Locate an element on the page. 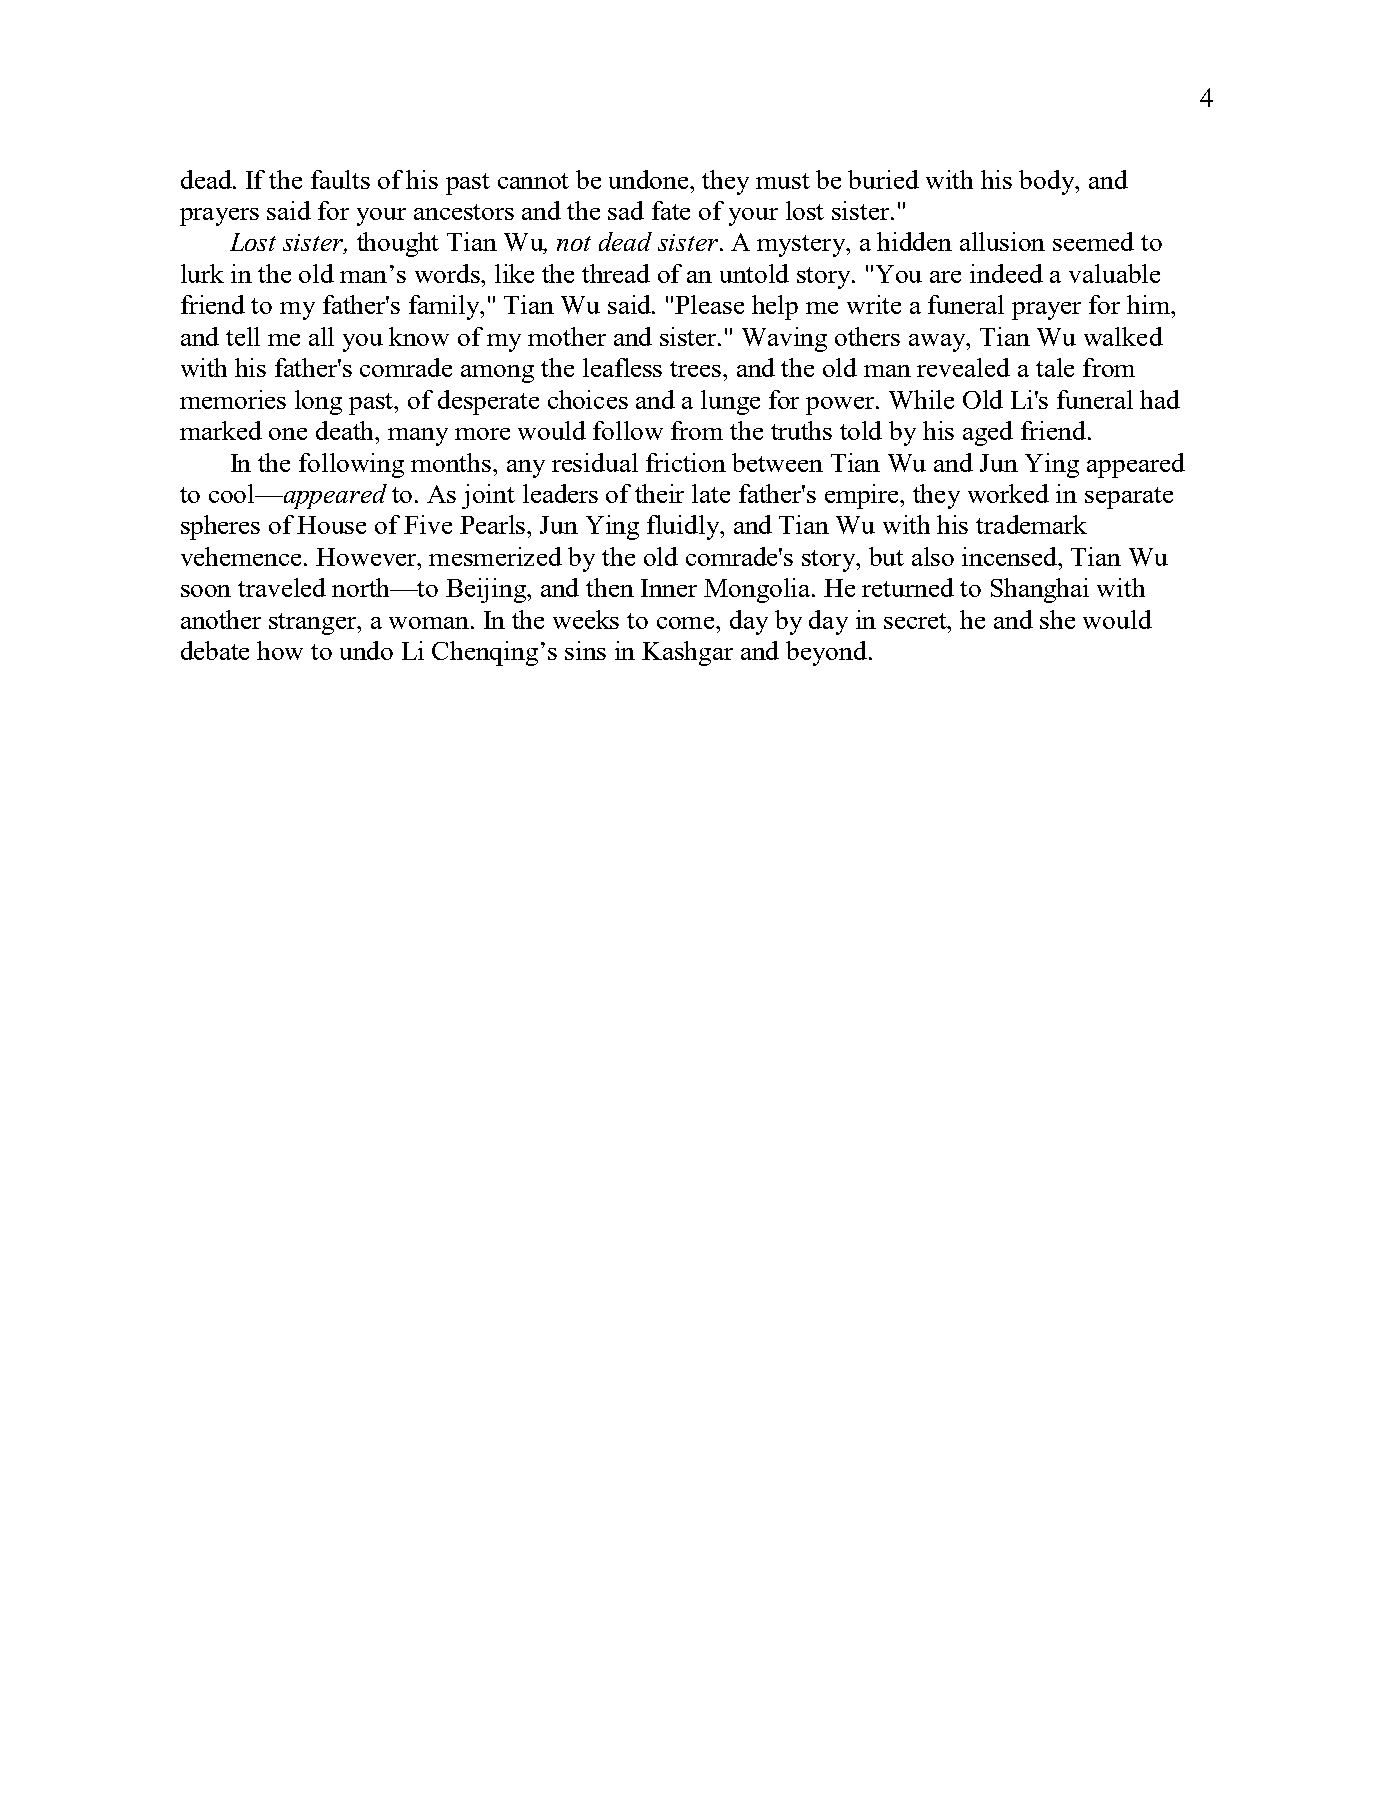 This image has width=1394, height=1804. stranger is located at coordinates (314, 624).
